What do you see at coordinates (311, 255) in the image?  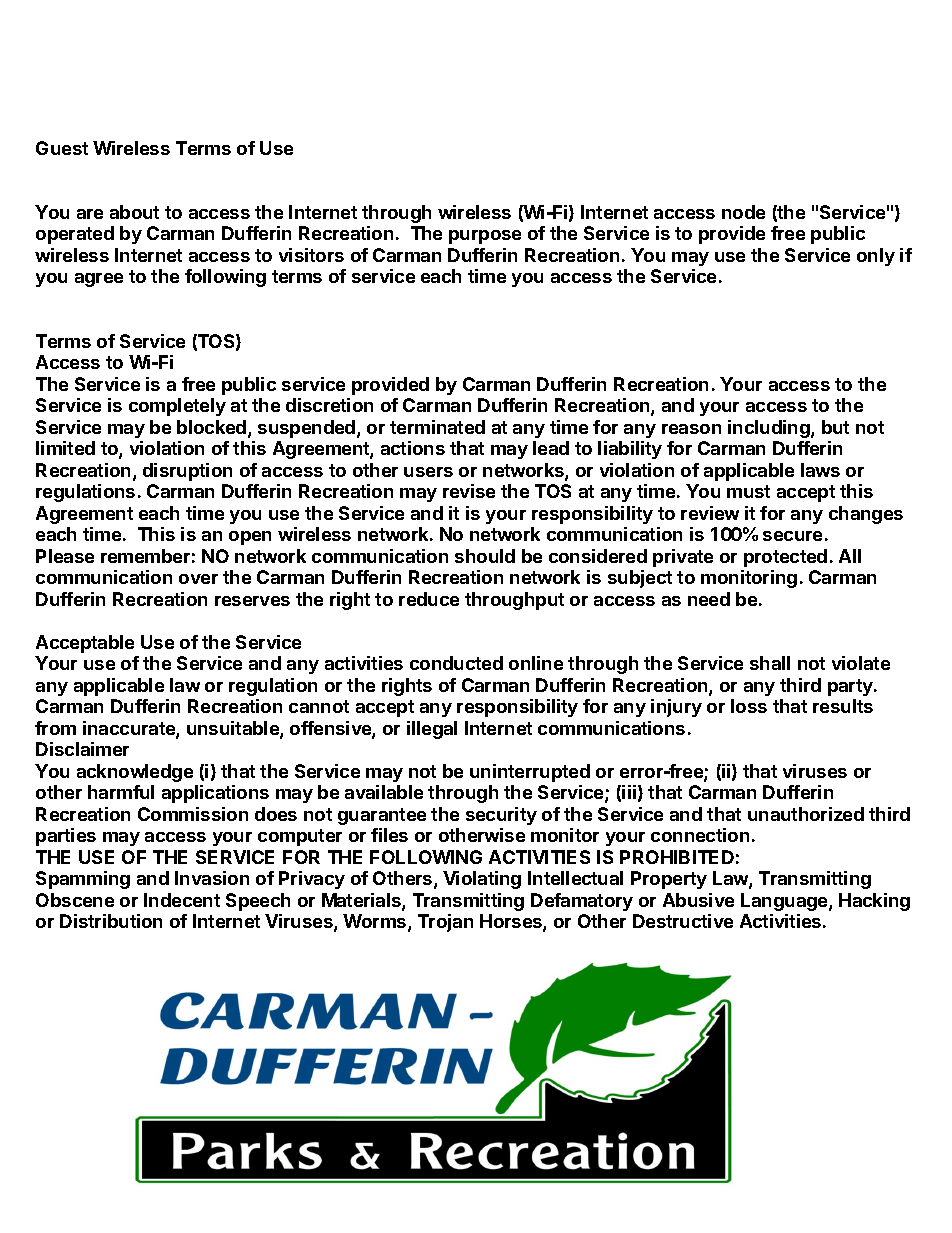 I see `visitors` at bounding box center [311, 255].
